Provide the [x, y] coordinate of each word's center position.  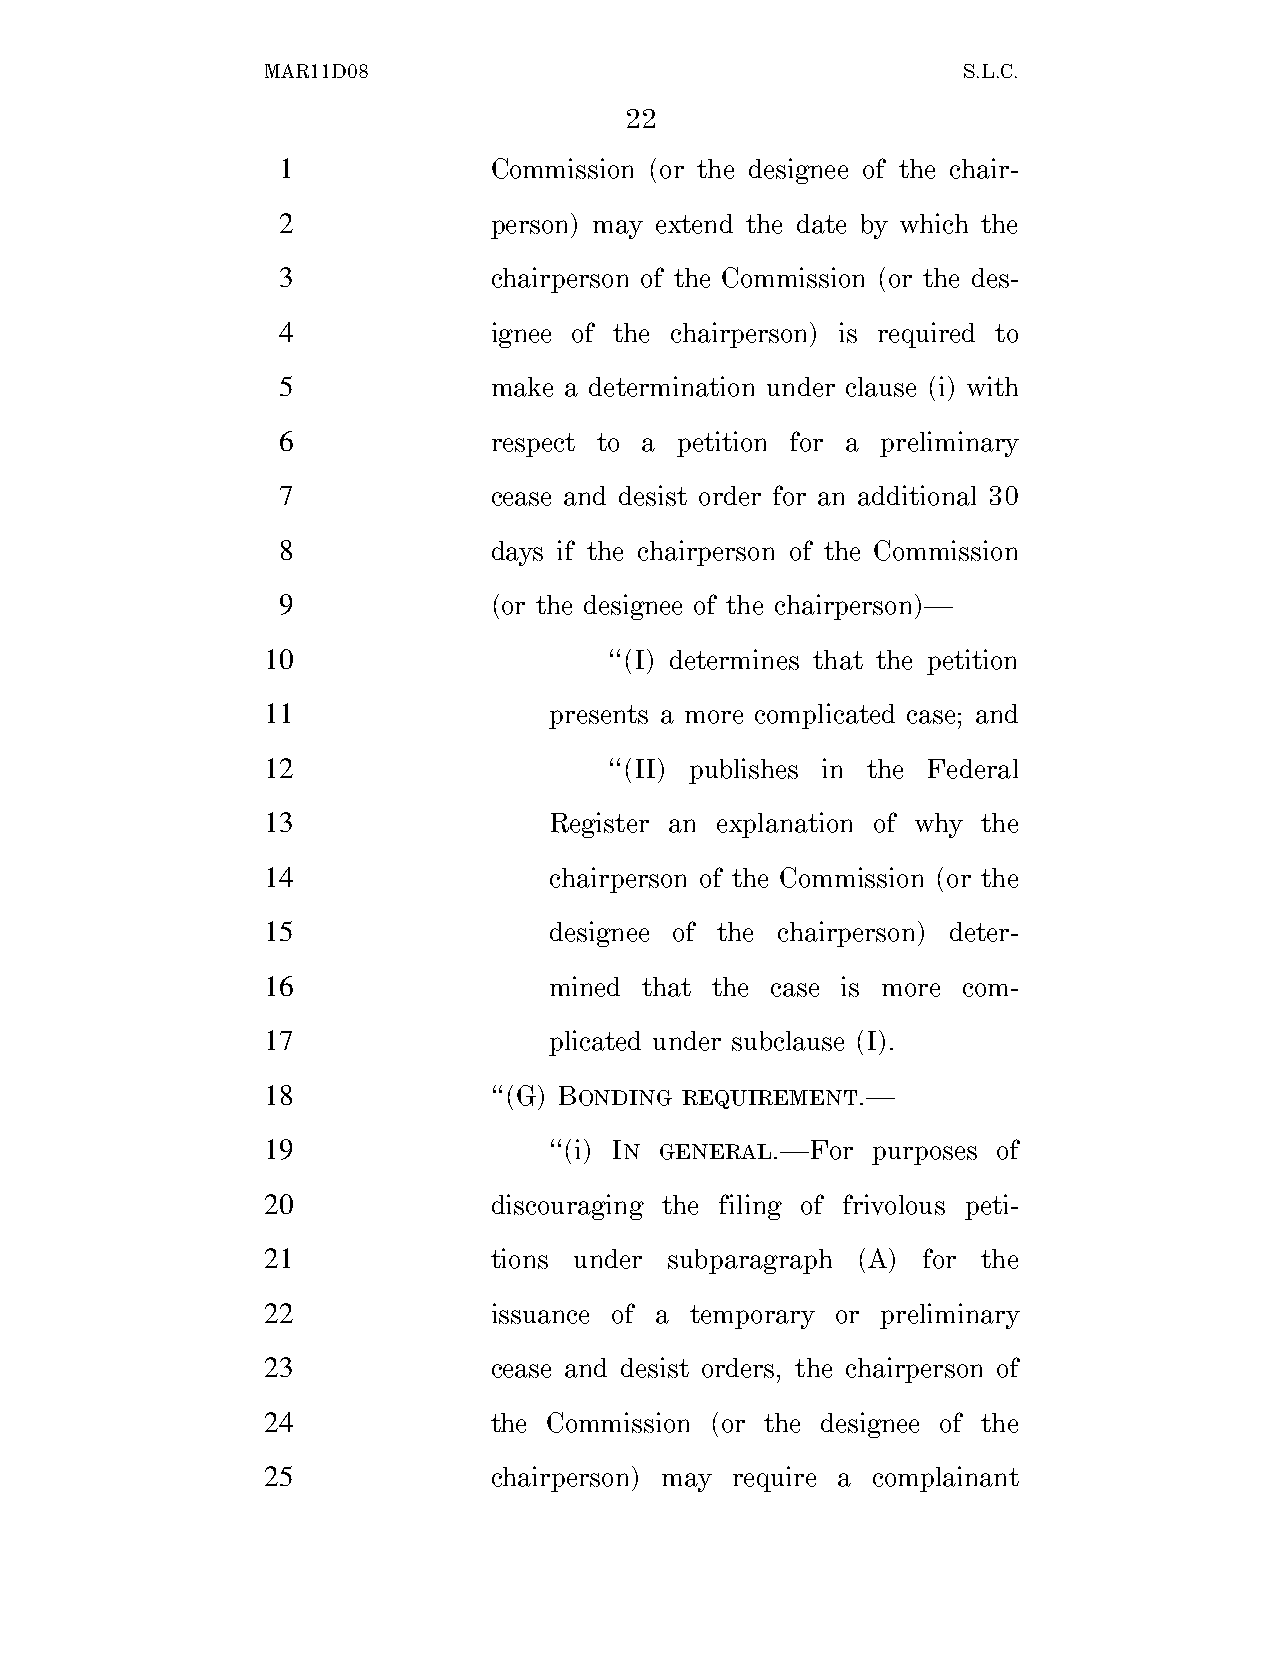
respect [533, 445]
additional [917, 495]
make [522, 387]
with [992, 386]
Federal [973, 769]
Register [600, 825]
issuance [540, 1313]
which [934, 223]
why [939, 825]
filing [750, 1207]
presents [598, 717]
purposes [924, 1155]
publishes [743, 771]
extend [694, 224]
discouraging [568, 1207]
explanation [784, 825]
